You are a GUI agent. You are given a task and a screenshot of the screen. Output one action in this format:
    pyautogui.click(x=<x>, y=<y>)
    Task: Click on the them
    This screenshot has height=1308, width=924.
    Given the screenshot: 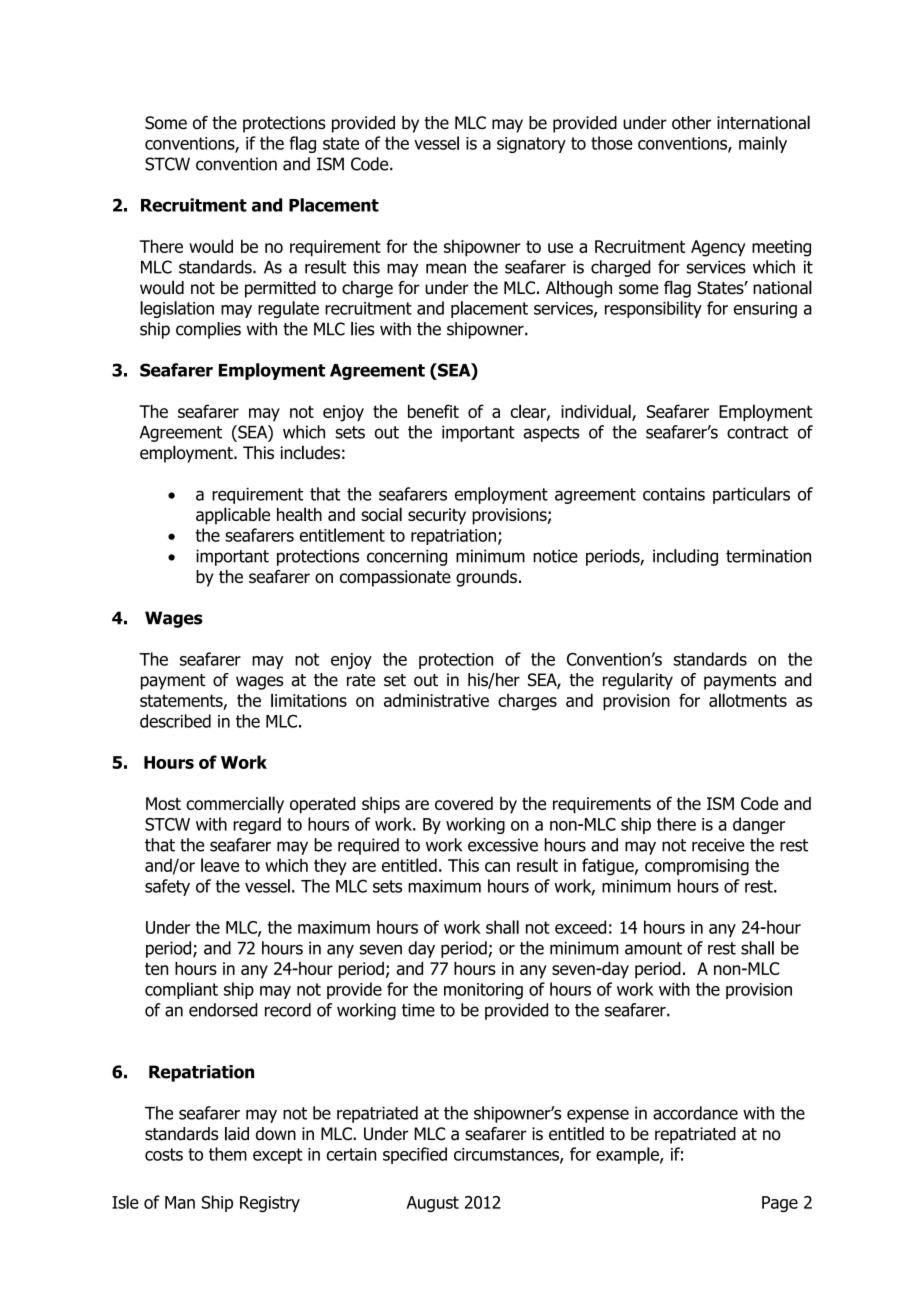 What is the action you would take?
    pyautogui.click(x=228, y=1154)
